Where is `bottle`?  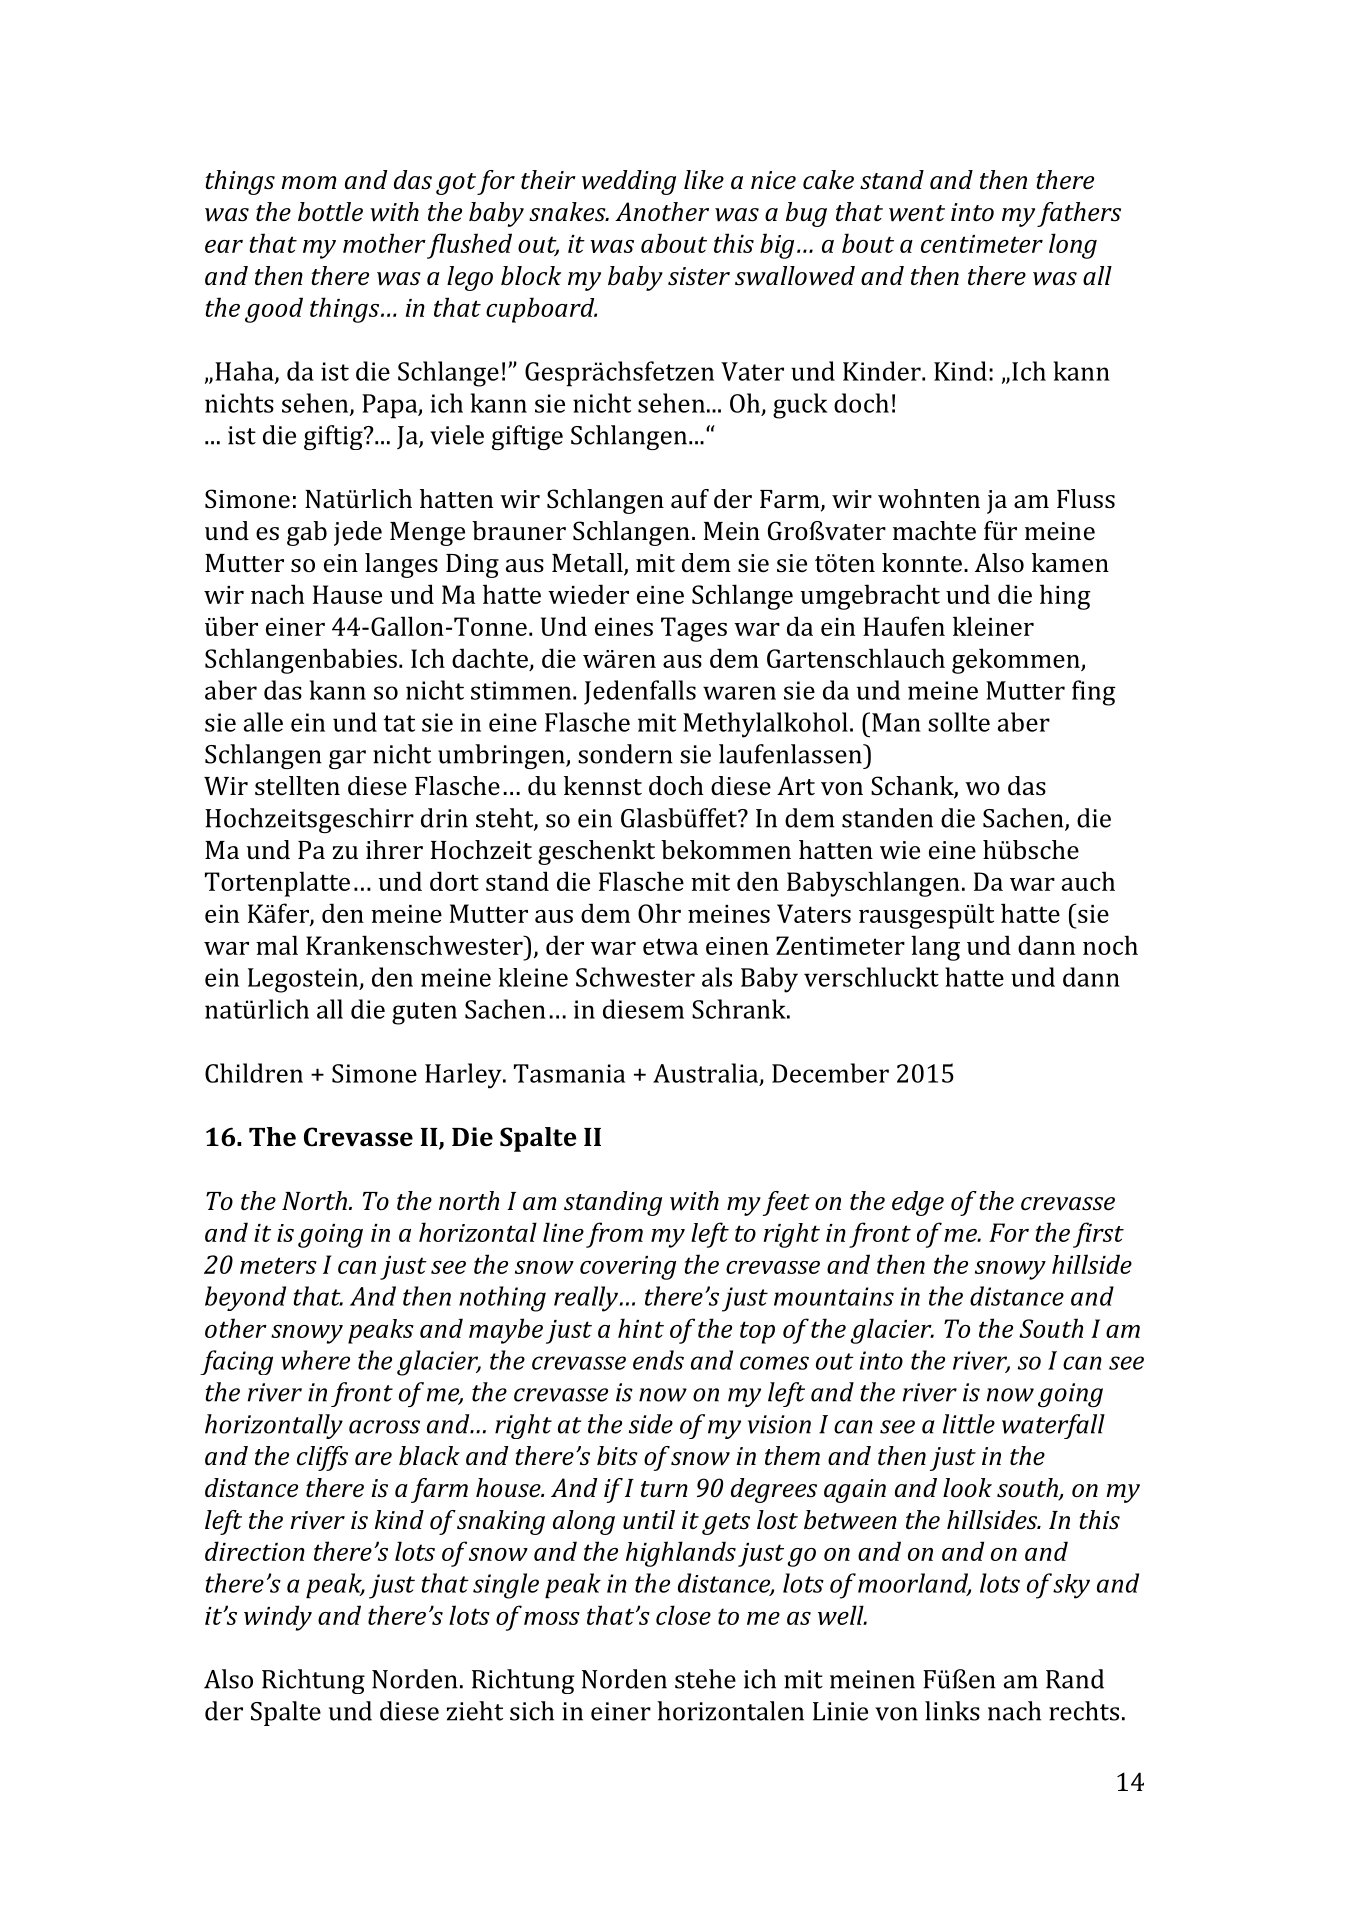 bottle is located at coordinates (330, 212).
